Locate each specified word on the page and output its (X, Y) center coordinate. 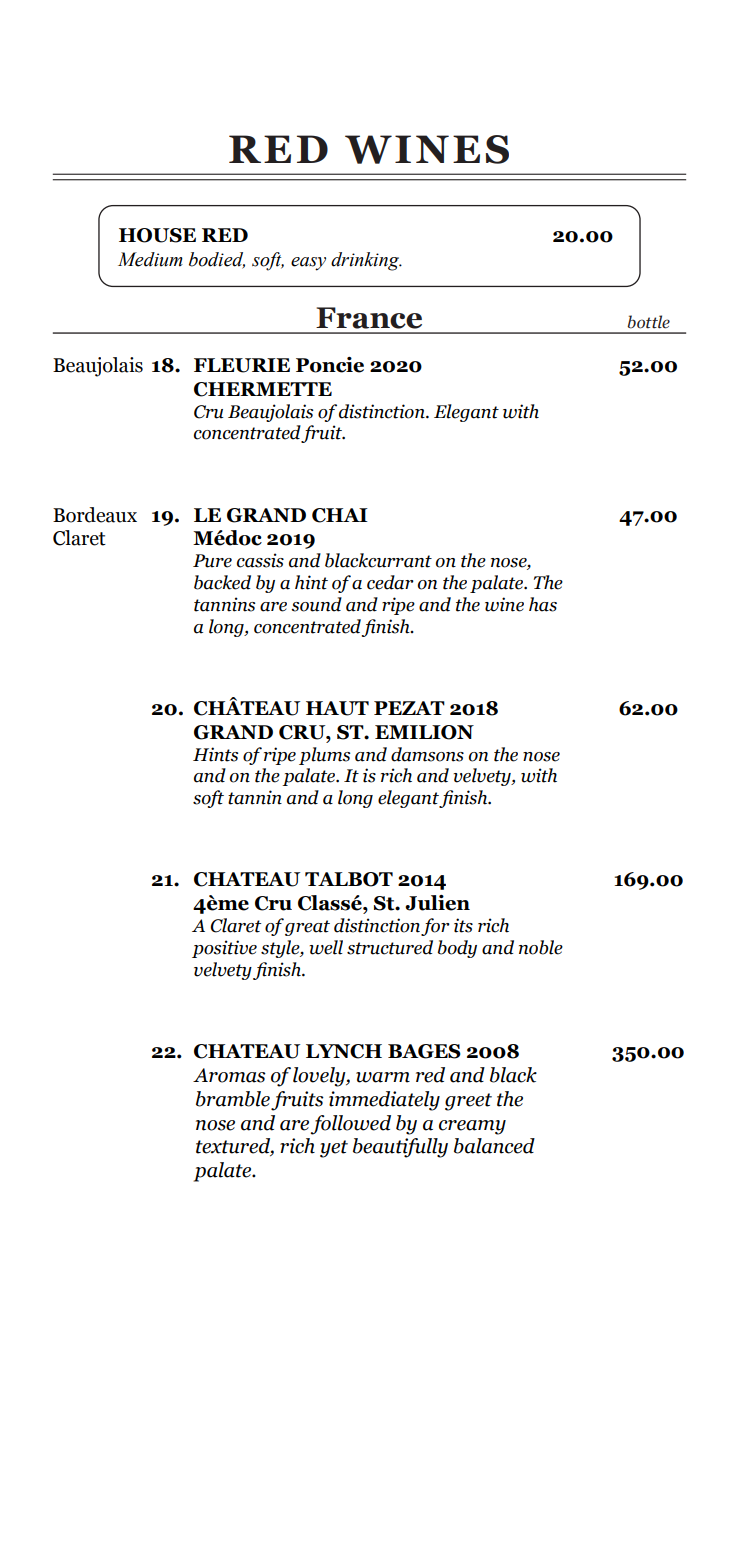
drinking (366, 261)
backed (222, 582)
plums (324, 756)
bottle (648, 322)
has (543, 604)
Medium (150, 259)
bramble (233, 1099)
